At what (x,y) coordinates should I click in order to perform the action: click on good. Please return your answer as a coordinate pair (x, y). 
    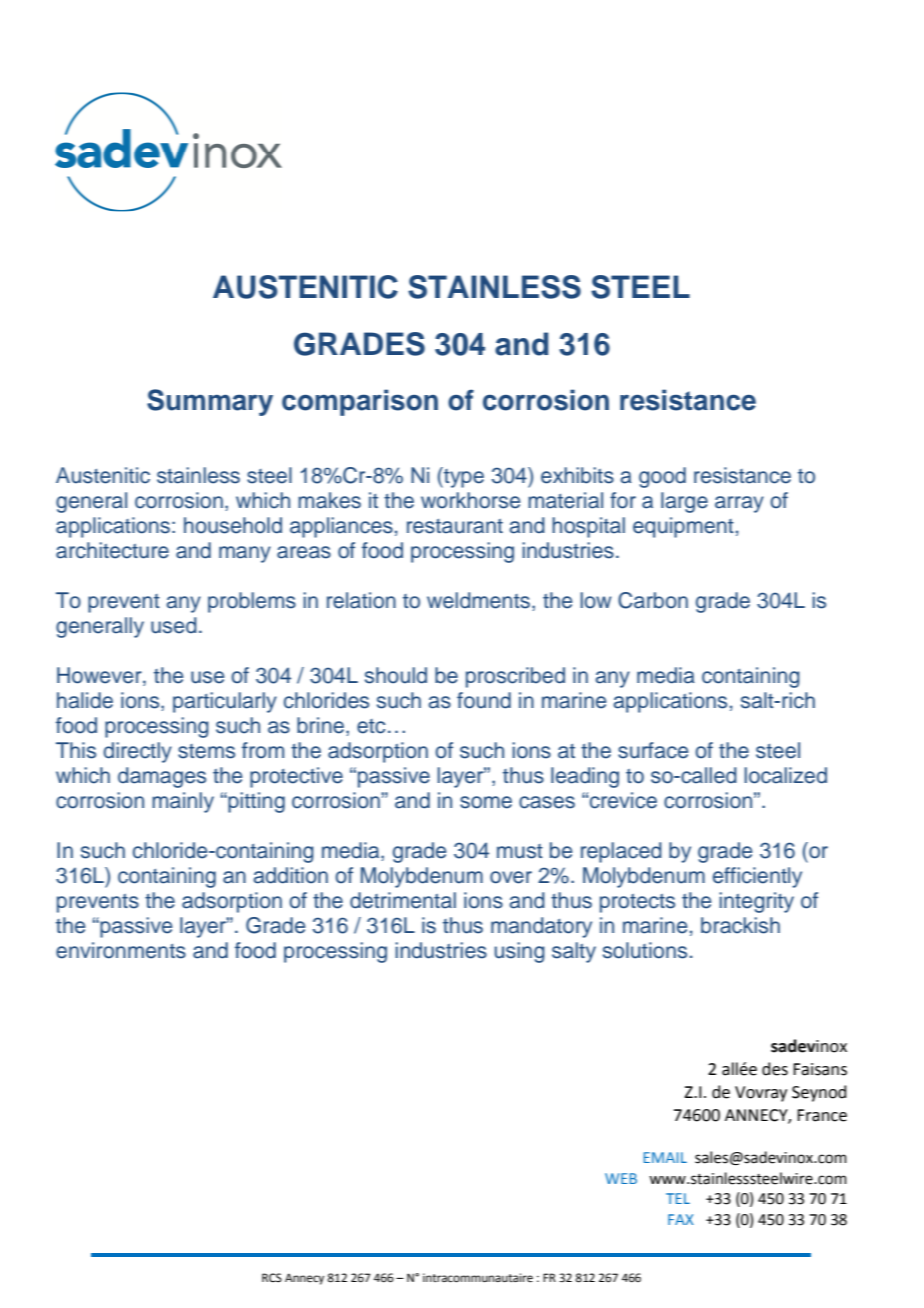
    Looking at the image, I should click on (662, 477).
